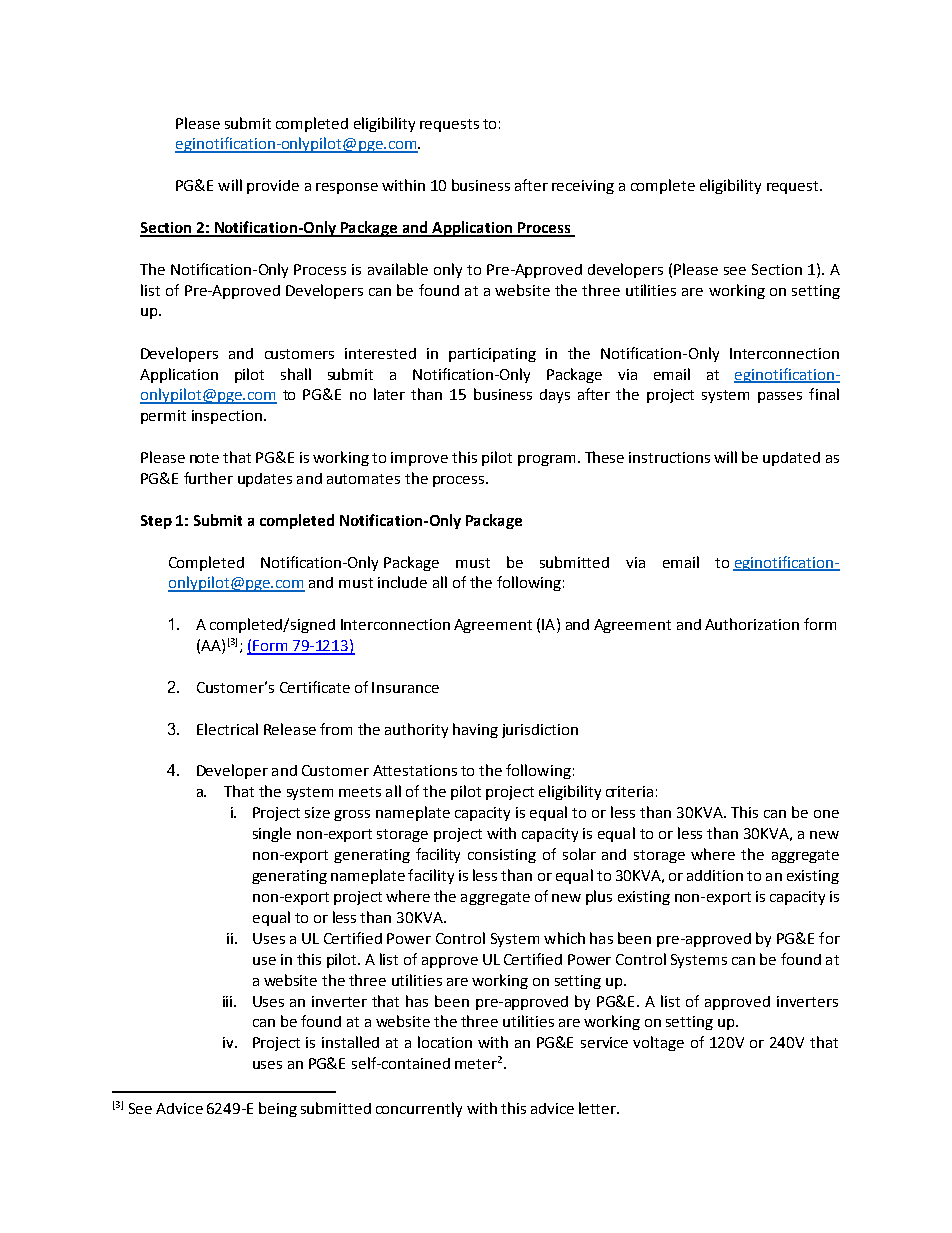 The height and width of the screenshot is (1233, 952). I want to click on location, so click(445, 1042).
